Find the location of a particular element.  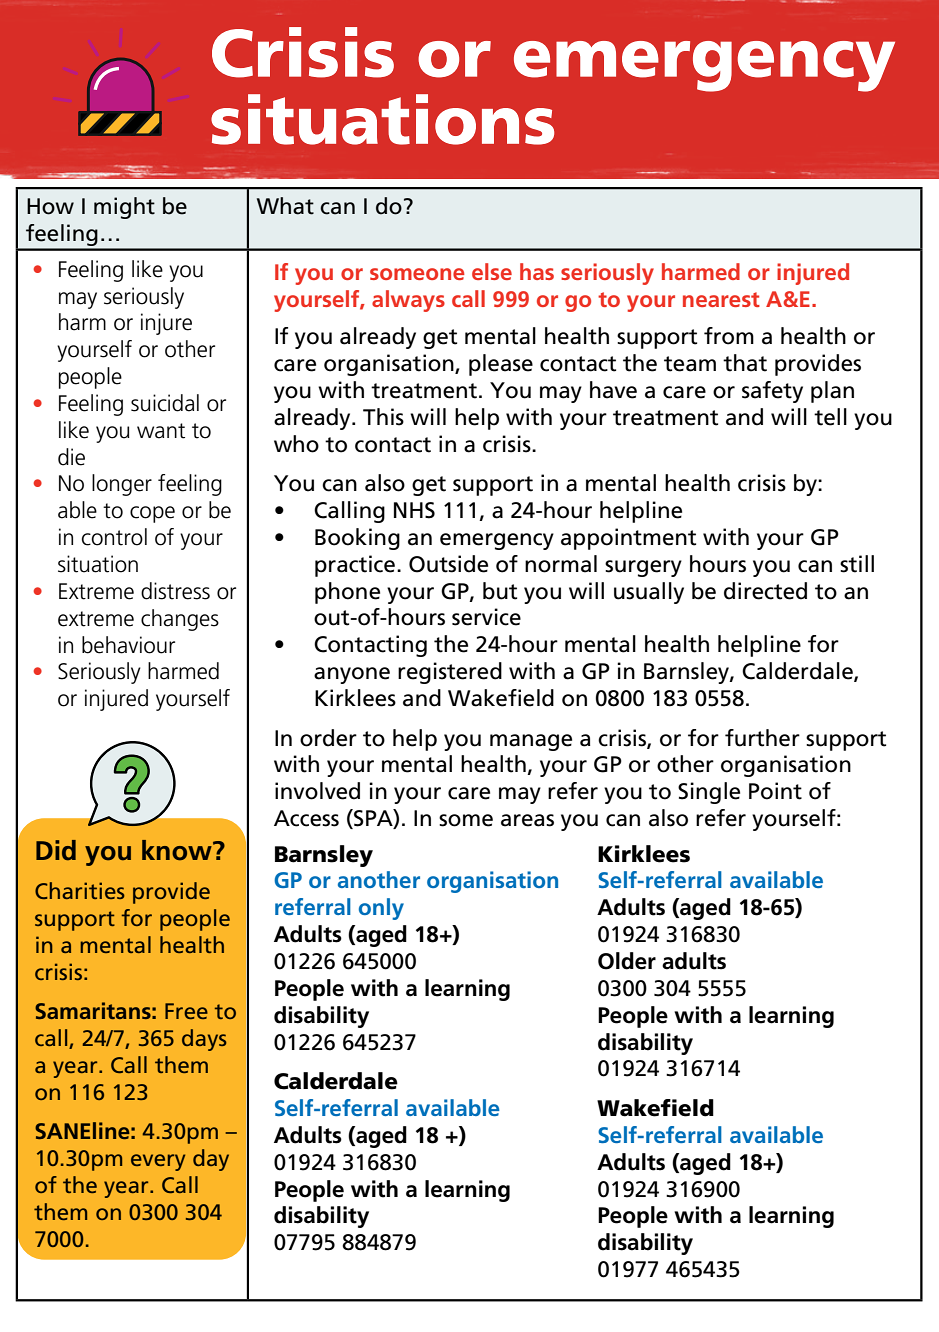

every is located at coordinates (158, 1162).
